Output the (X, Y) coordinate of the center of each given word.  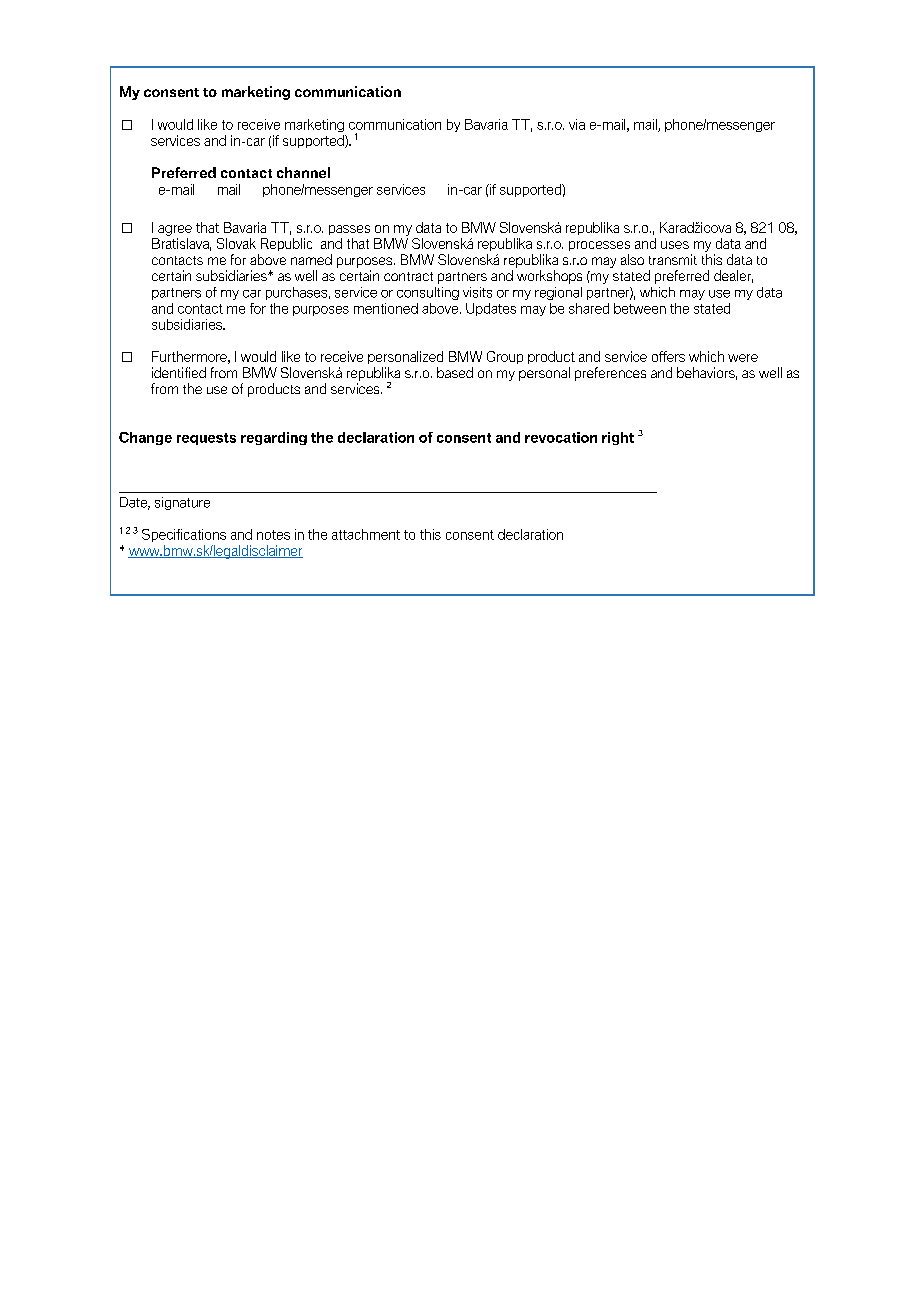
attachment (366, 534)
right (618, 438)
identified (179, 372)
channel (303, 172)
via (577, 124)
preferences (610, 374)
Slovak (236, 243)
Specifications (184, 535)
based (455, 372)
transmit (673, 259)
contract (408, 276)
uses (675, 245)
